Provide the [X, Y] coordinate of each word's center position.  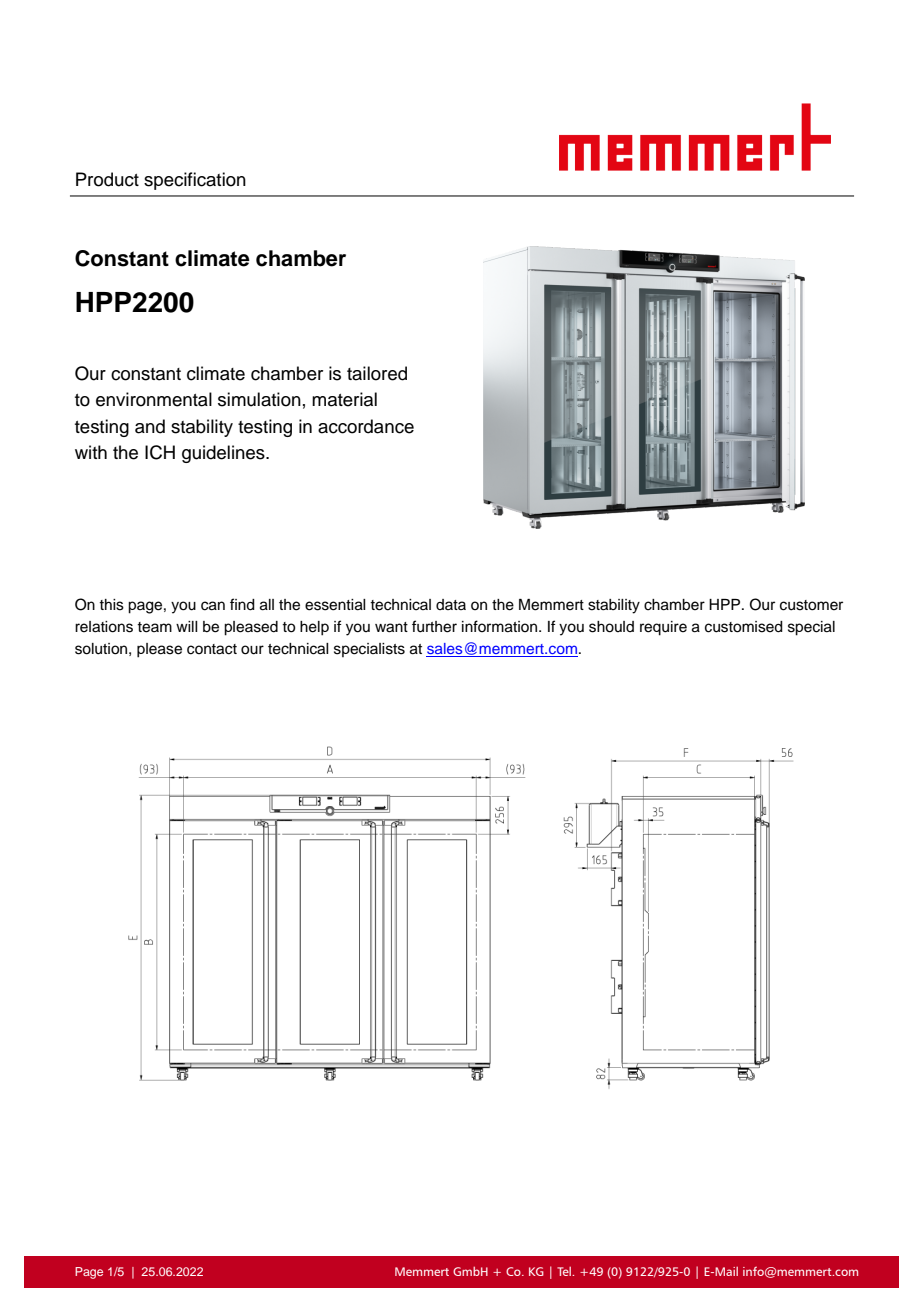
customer [811, 605]
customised [744, 627]
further [434, 626]
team [154, 627]
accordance [366, 426]
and [150, 426]
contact [212, 649]
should [611, 627]
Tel [565, 1271]
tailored [377, 373]
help [314, 628]
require [663, 628]
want [391, 627]
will [187, 626]
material [344, 399]
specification [195, 181]
